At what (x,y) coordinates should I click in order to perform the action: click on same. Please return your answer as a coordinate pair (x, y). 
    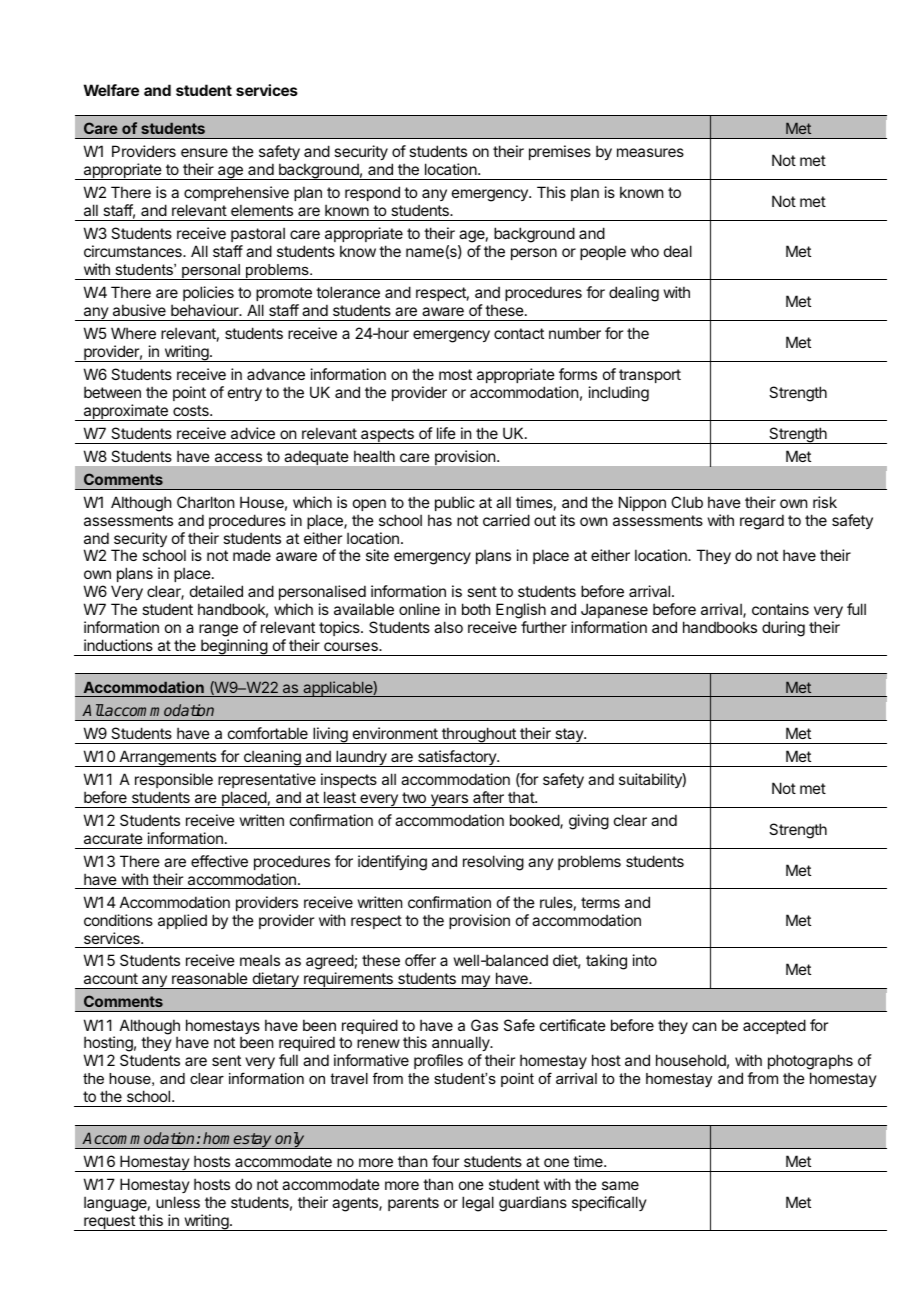
    Looking at the image, I should click on (620, 1185).
